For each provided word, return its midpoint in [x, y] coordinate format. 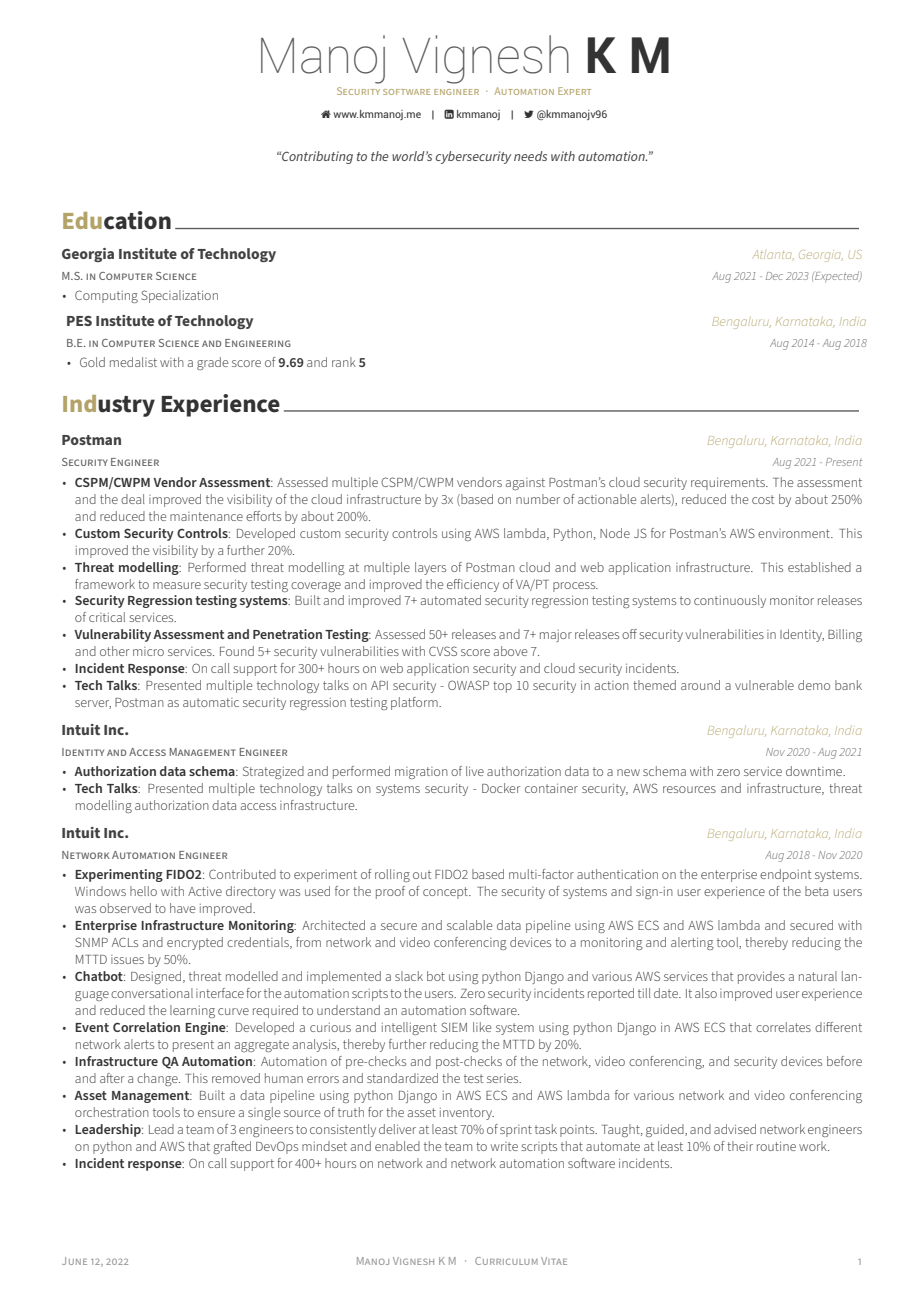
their [740, 1146]
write [504, 1146]
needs [530, 156]
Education [117, 220]
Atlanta [773, 255]
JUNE [74, 1261]
